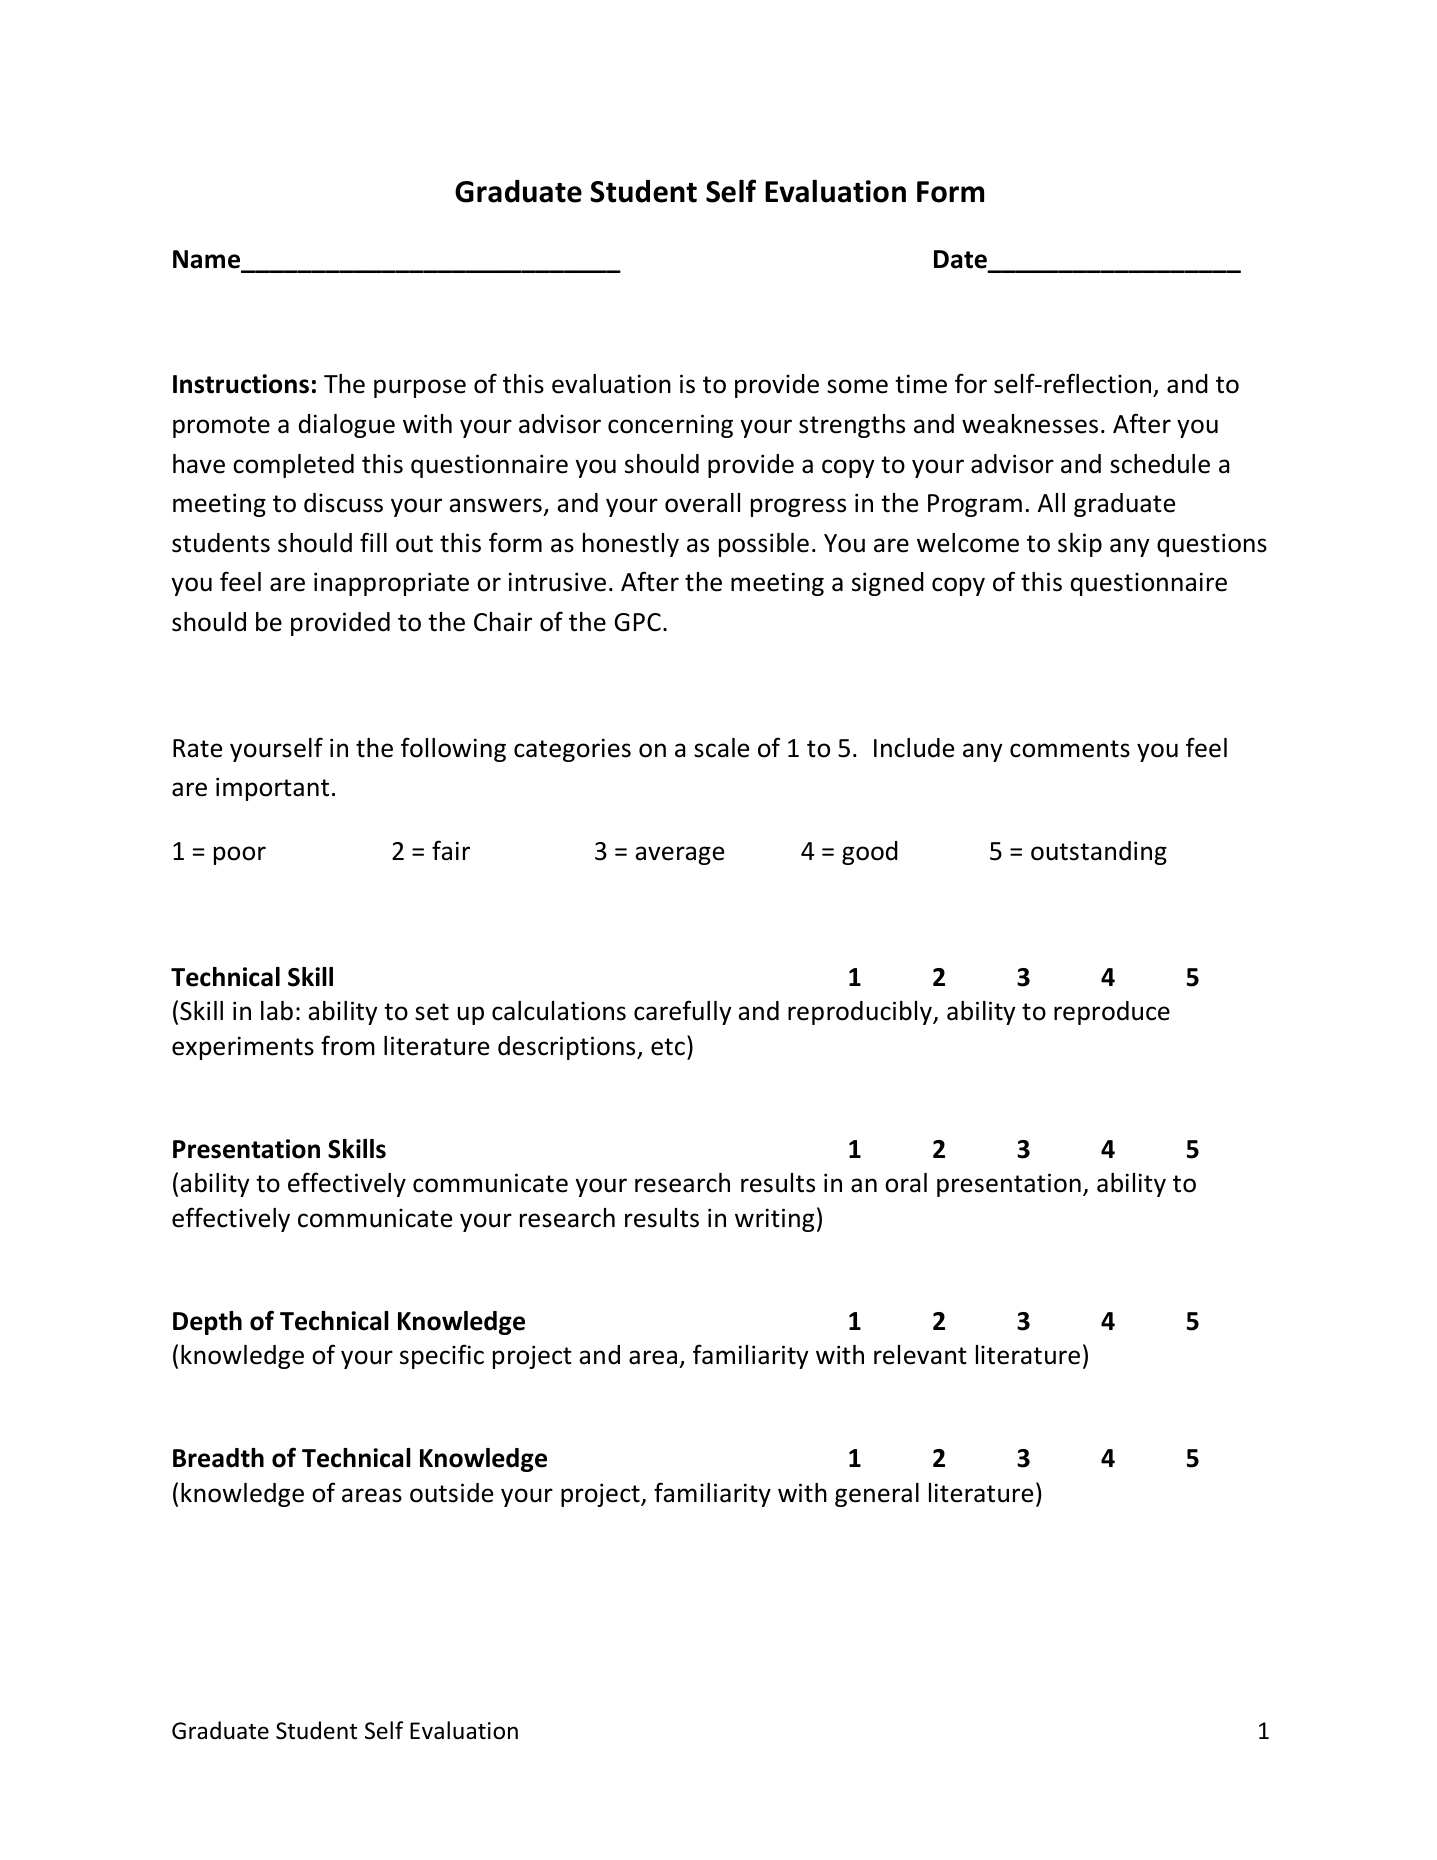  What do you see at coordinates (637, 622) in the screenshot?
I see `GPC` at bounding box center [637, 622].
